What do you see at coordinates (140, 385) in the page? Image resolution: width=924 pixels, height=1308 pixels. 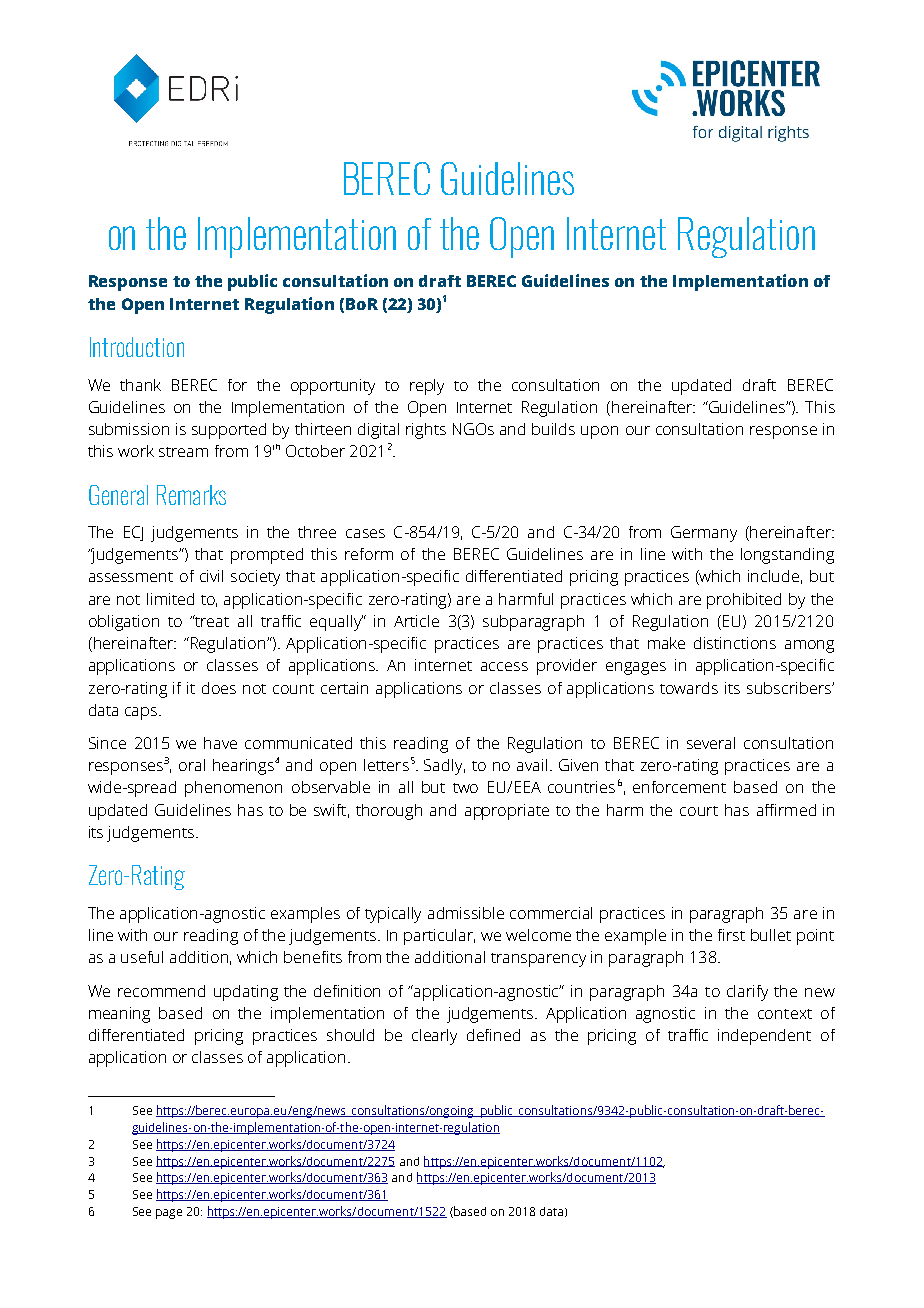 I see `thank` at bounding box center [140, 385].
